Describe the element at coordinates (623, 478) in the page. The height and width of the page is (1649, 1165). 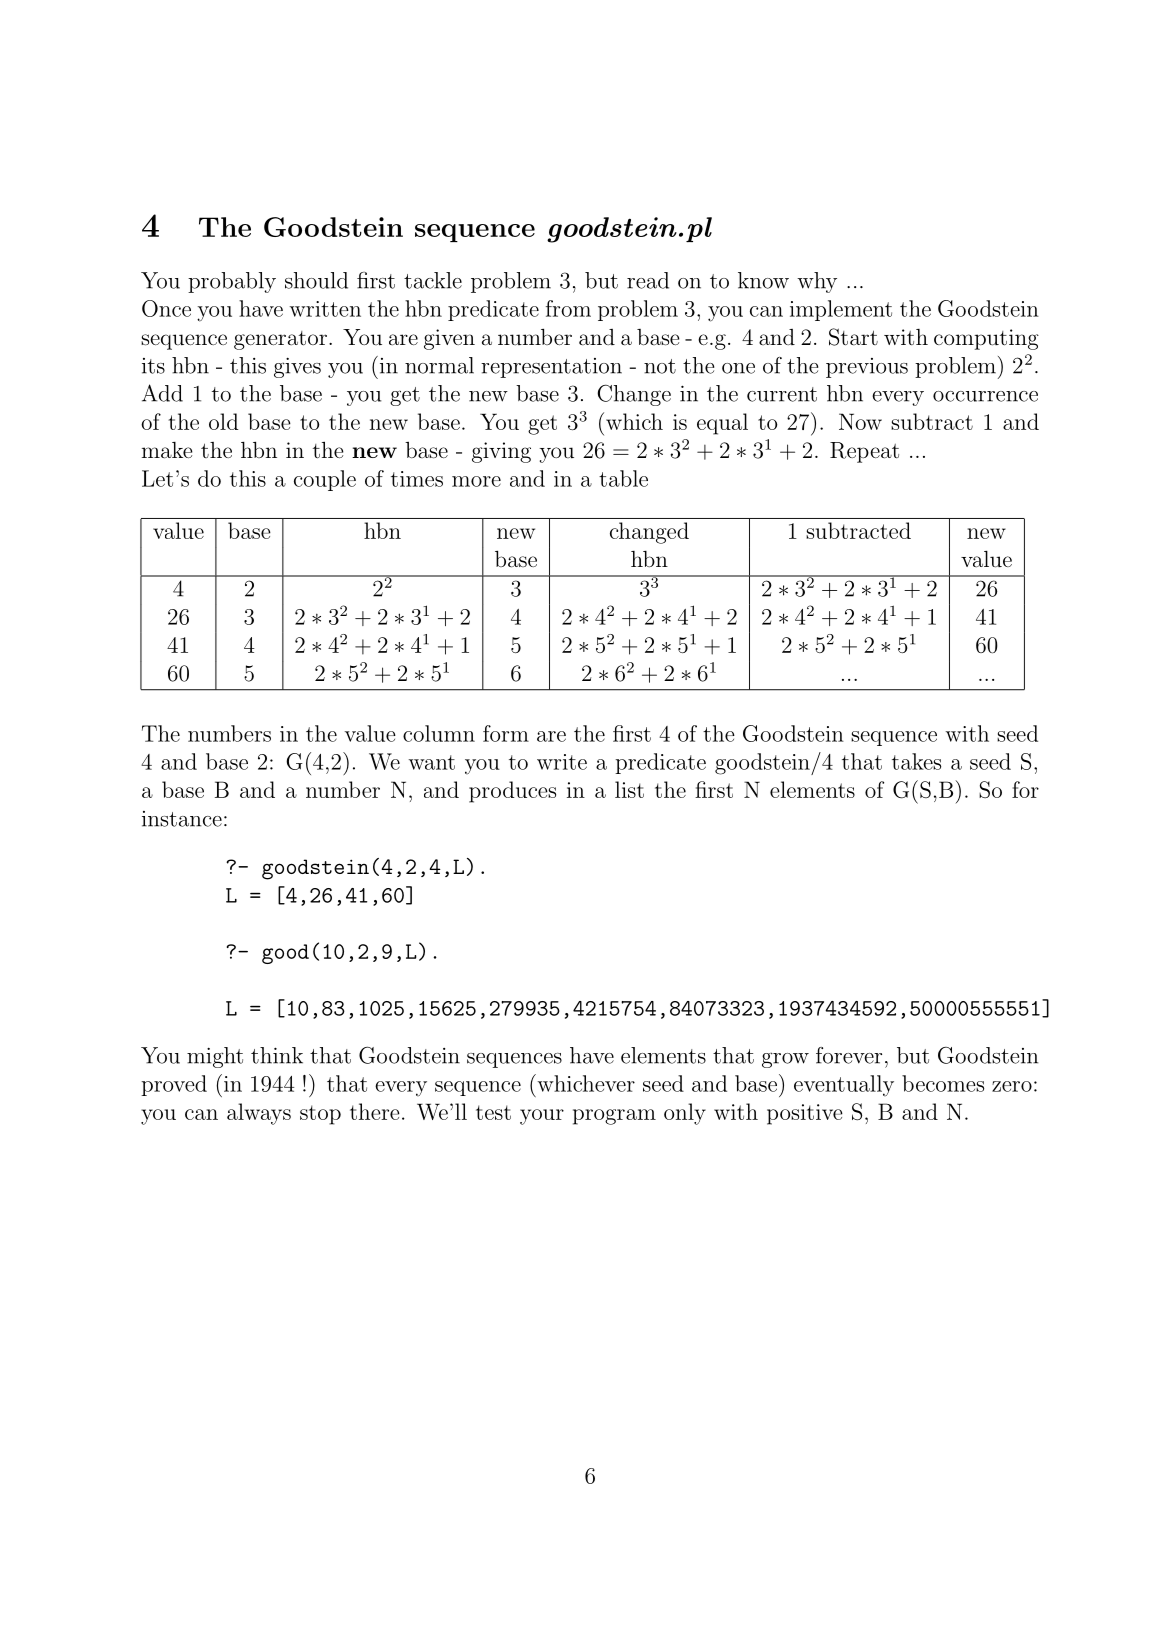
I see `table` at that location.
